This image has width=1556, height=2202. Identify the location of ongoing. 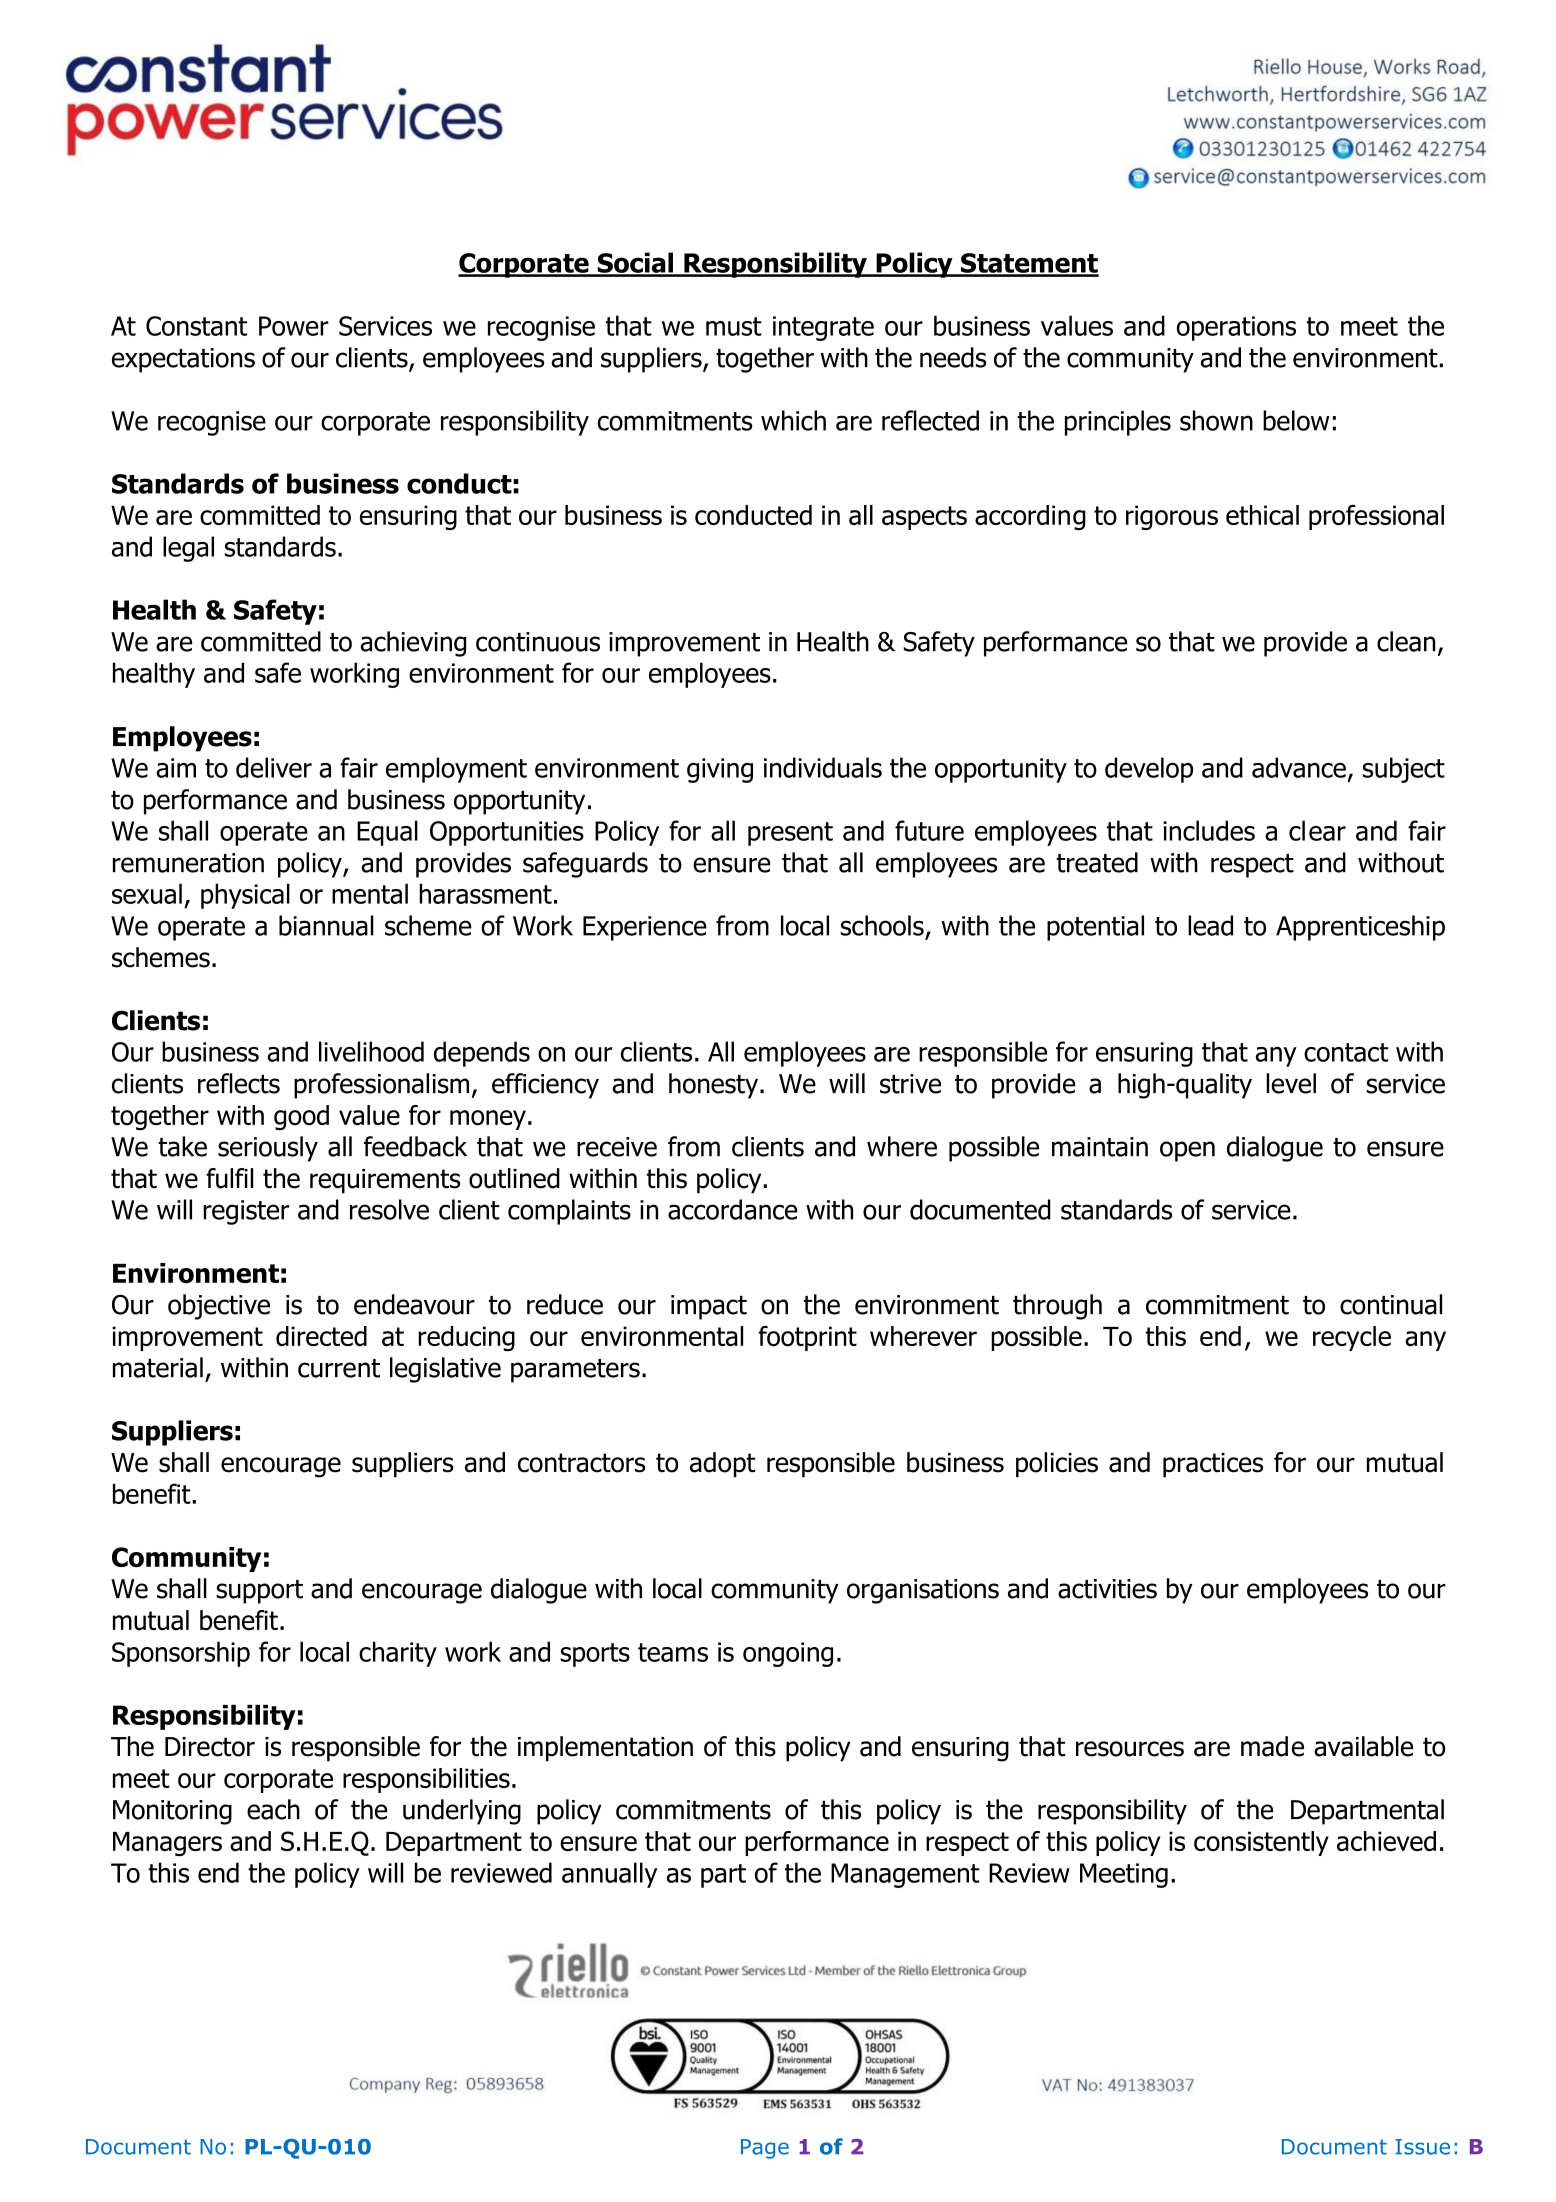
(788, 1654).
